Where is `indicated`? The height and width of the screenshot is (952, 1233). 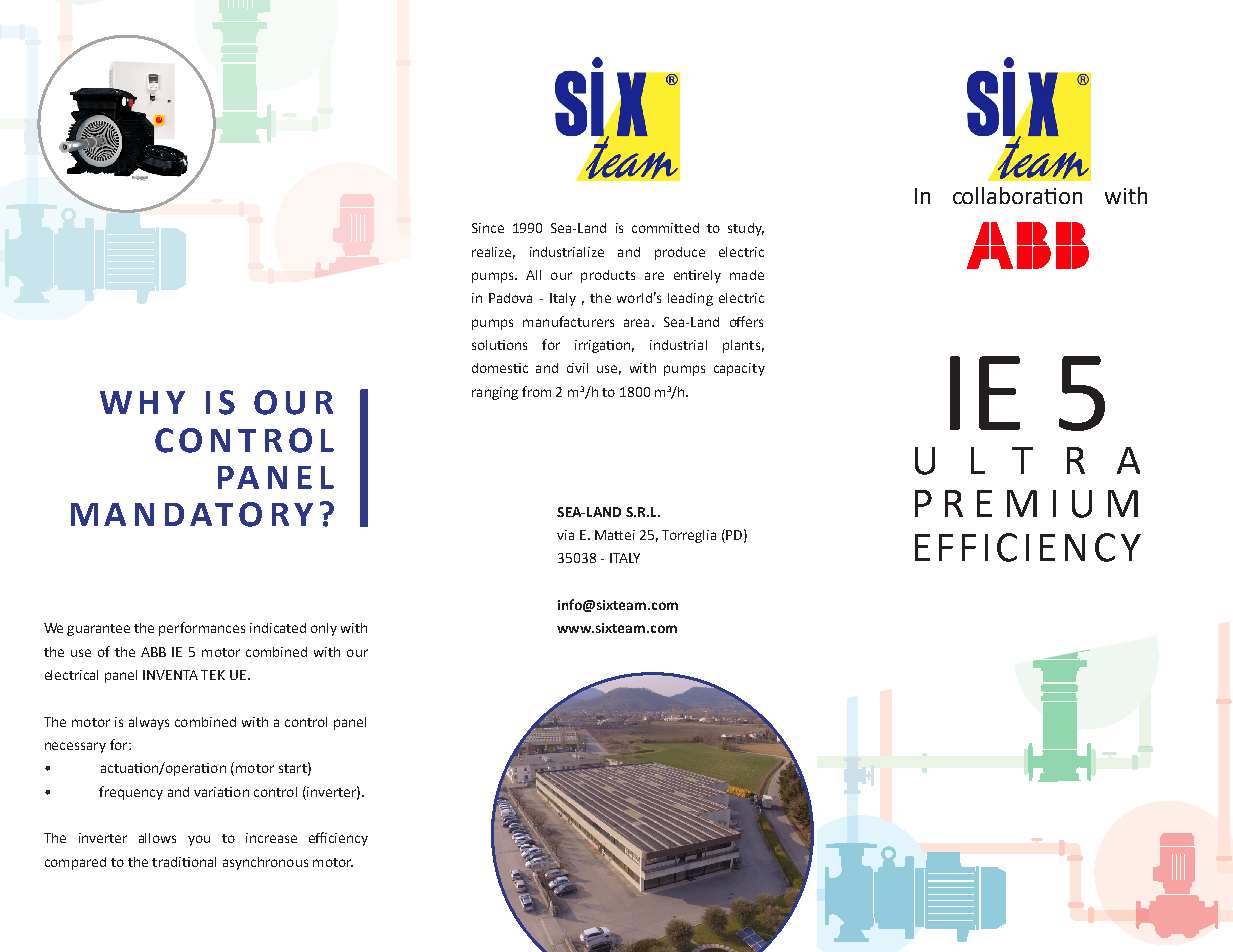
indicated is located at coordinates (278, 628).
